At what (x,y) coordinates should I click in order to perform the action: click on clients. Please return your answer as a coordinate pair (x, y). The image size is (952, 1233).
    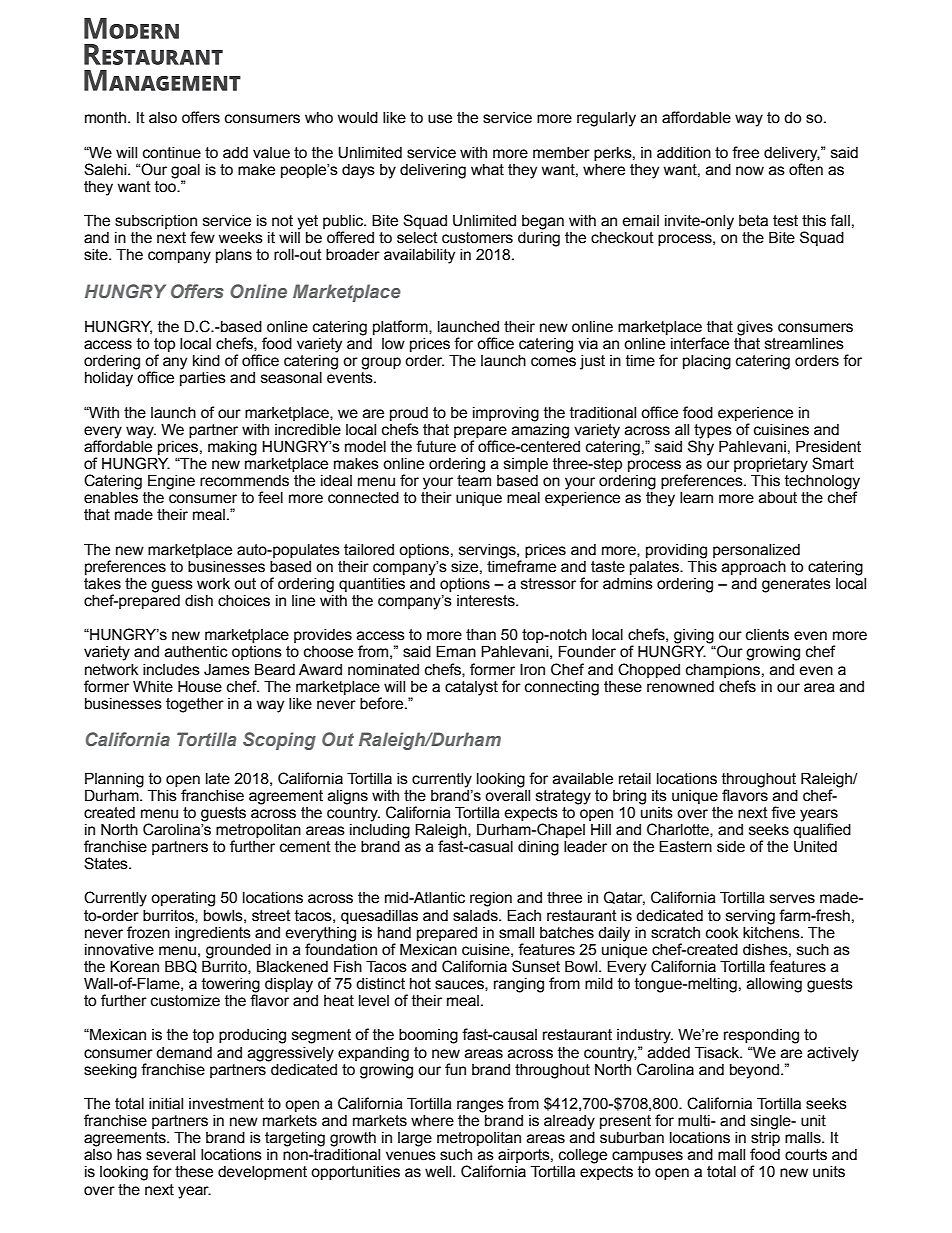
    Looking at the image, I should click on (767, 635).
